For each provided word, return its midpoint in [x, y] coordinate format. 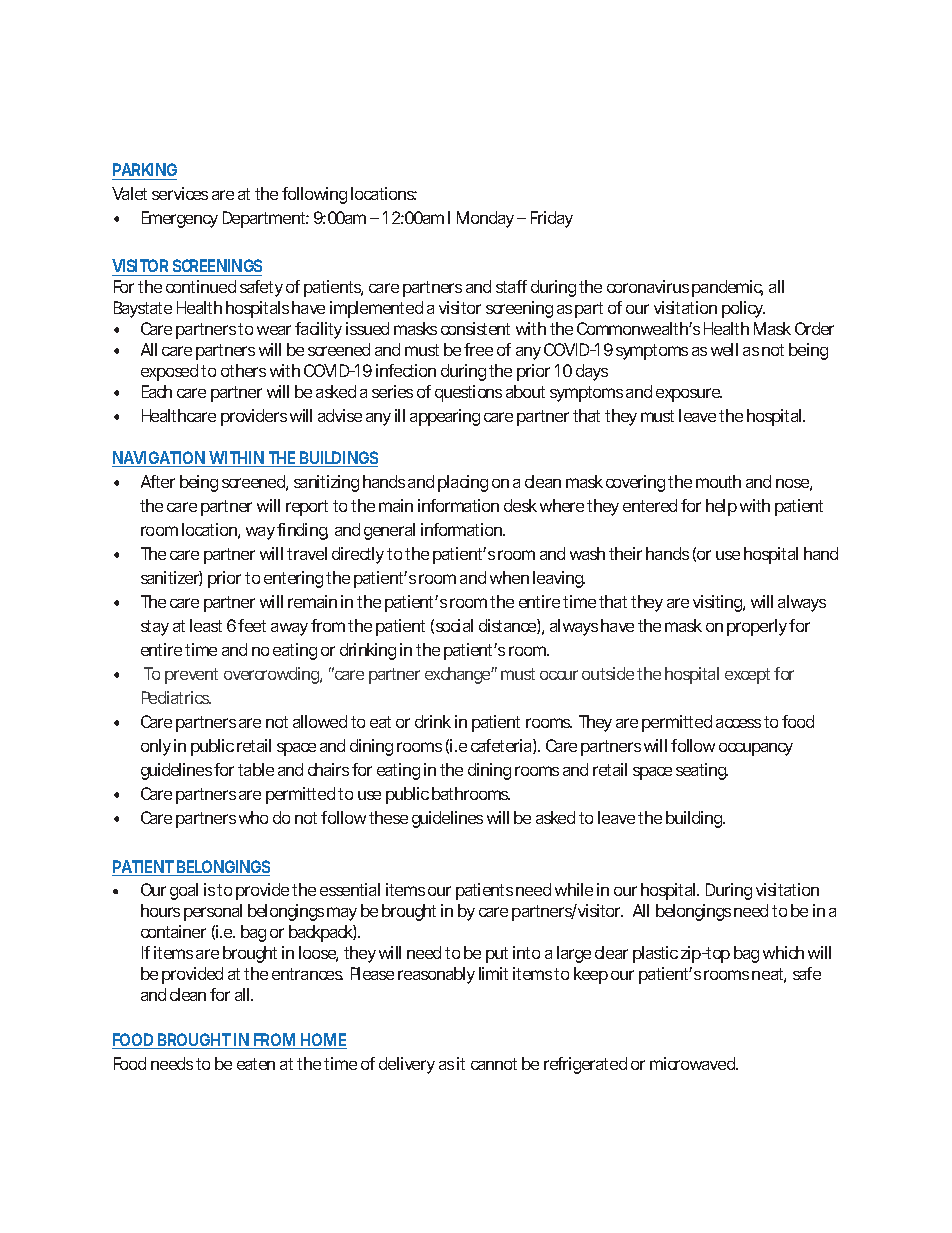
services [180, 193]
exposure [689, 395]
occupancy [756, 749]
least [206, 625]
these [388, 817]
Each [157, 391]
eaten [256, 1064]
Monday [485, 219]
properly [757, 627]
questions [468, 393]
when [509, 577]
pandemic [727, 288]
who [253, 817]
